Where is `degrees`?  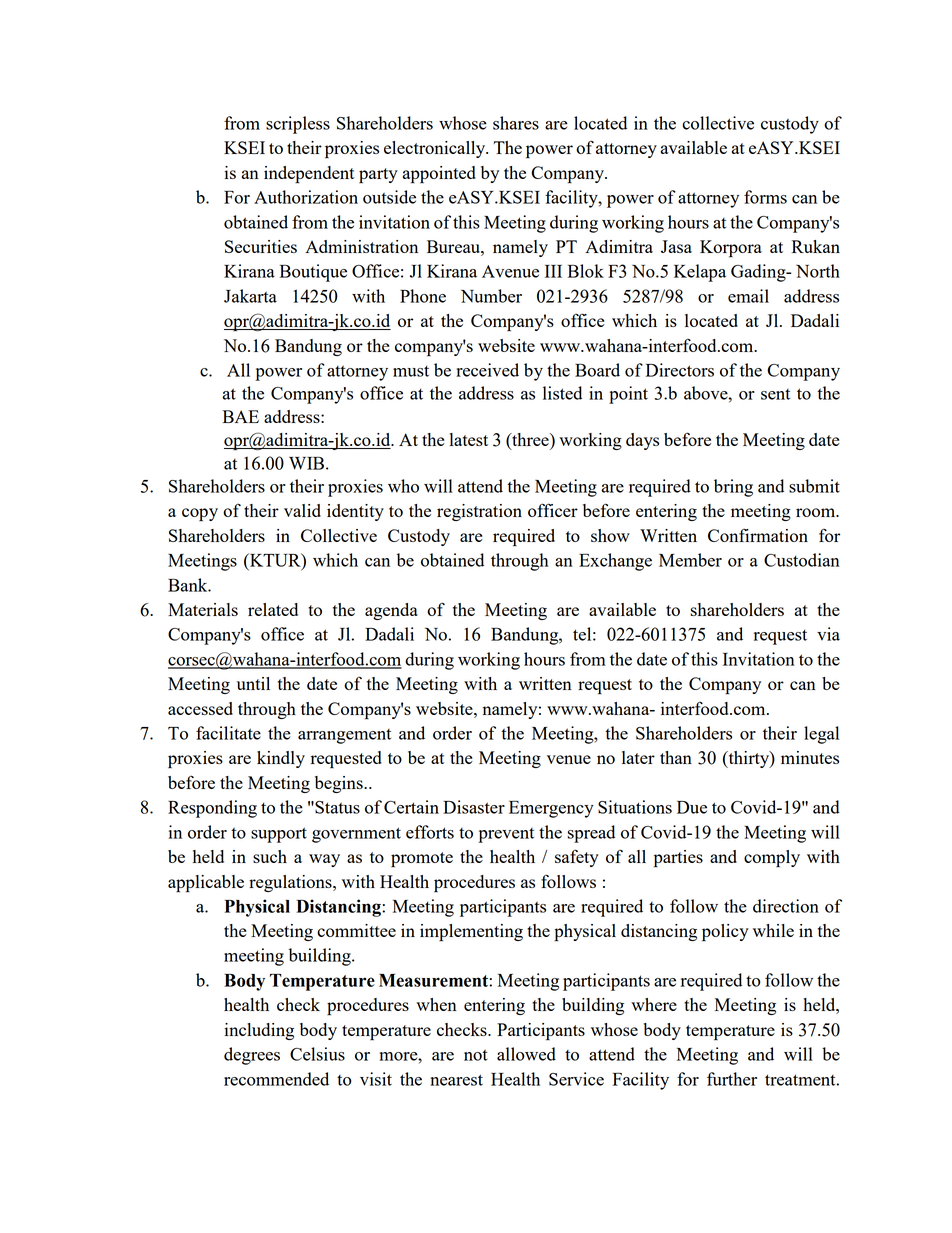
degrees is located at coordinates (252, 1056).
